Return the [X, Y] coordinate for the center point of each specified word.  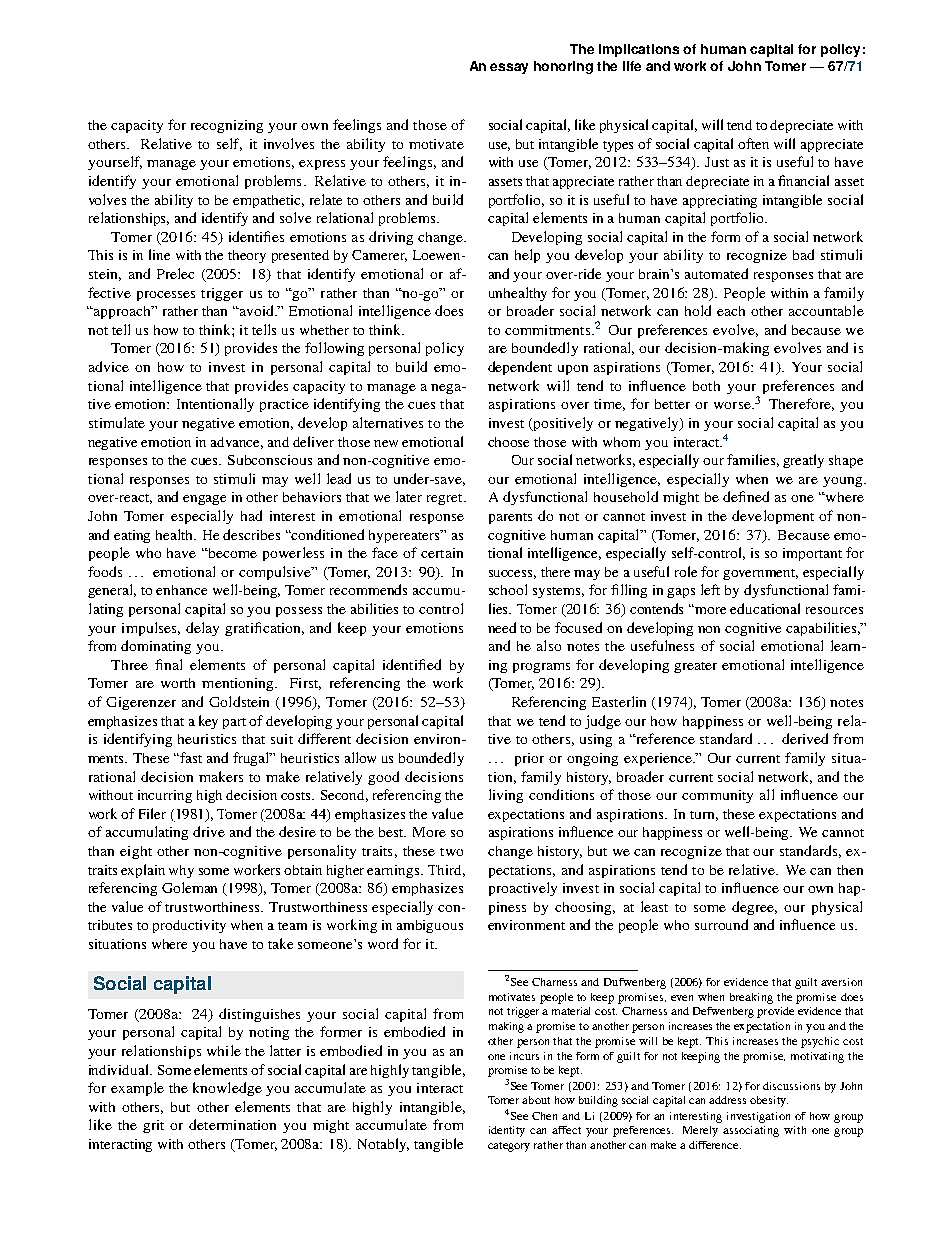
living [506, 796]
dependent [520, 368]
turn [704, 816]
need [502, 627]
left [710, 589]
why [181, 871]
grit [153, 1126]
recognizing [227, 126]
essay [509, 68]
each [731, 311]
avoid [257, 310]
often [753, 143]
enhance [181, 590]
